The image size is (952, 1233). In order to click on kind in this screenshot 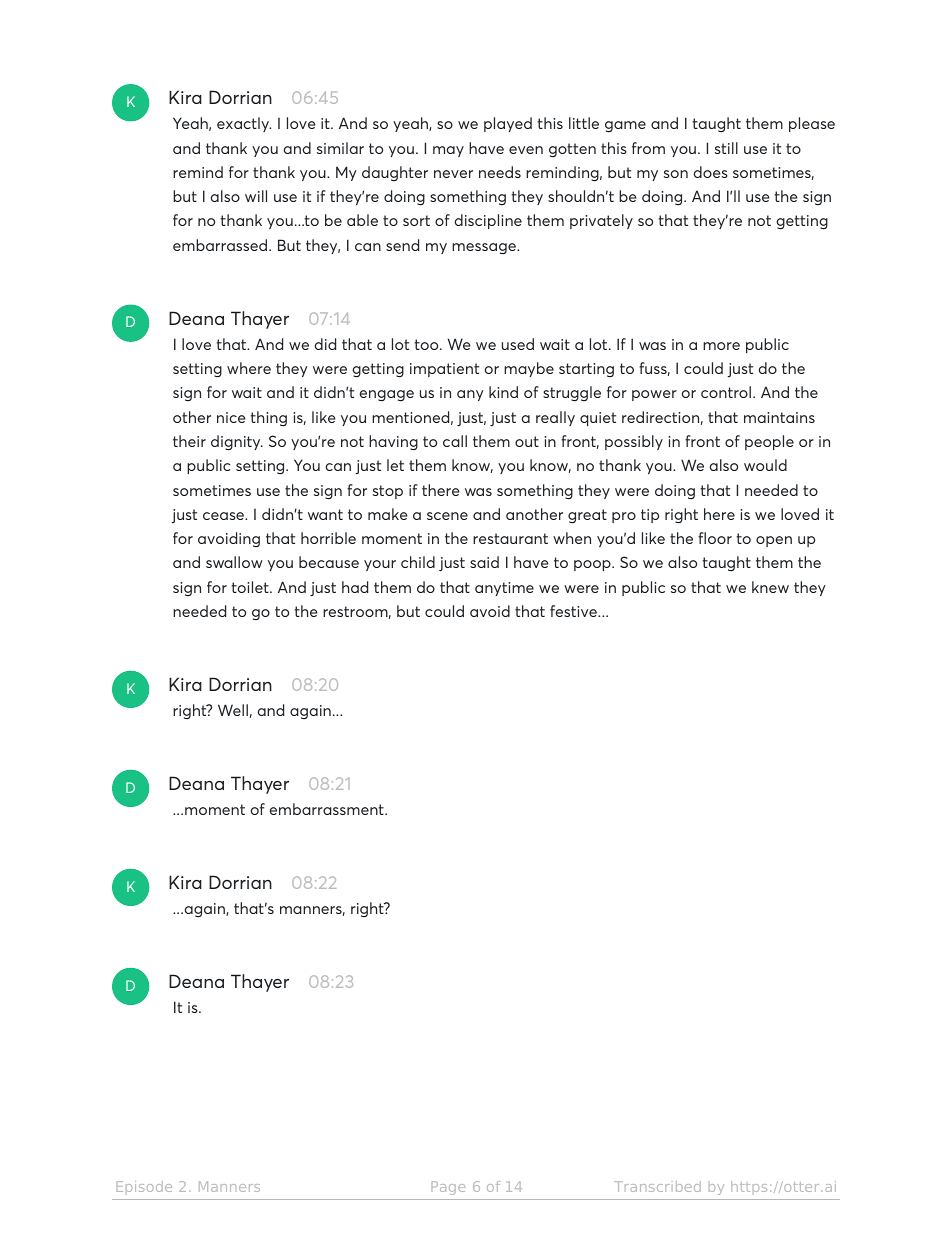, I will do `click(503, 392)`.
